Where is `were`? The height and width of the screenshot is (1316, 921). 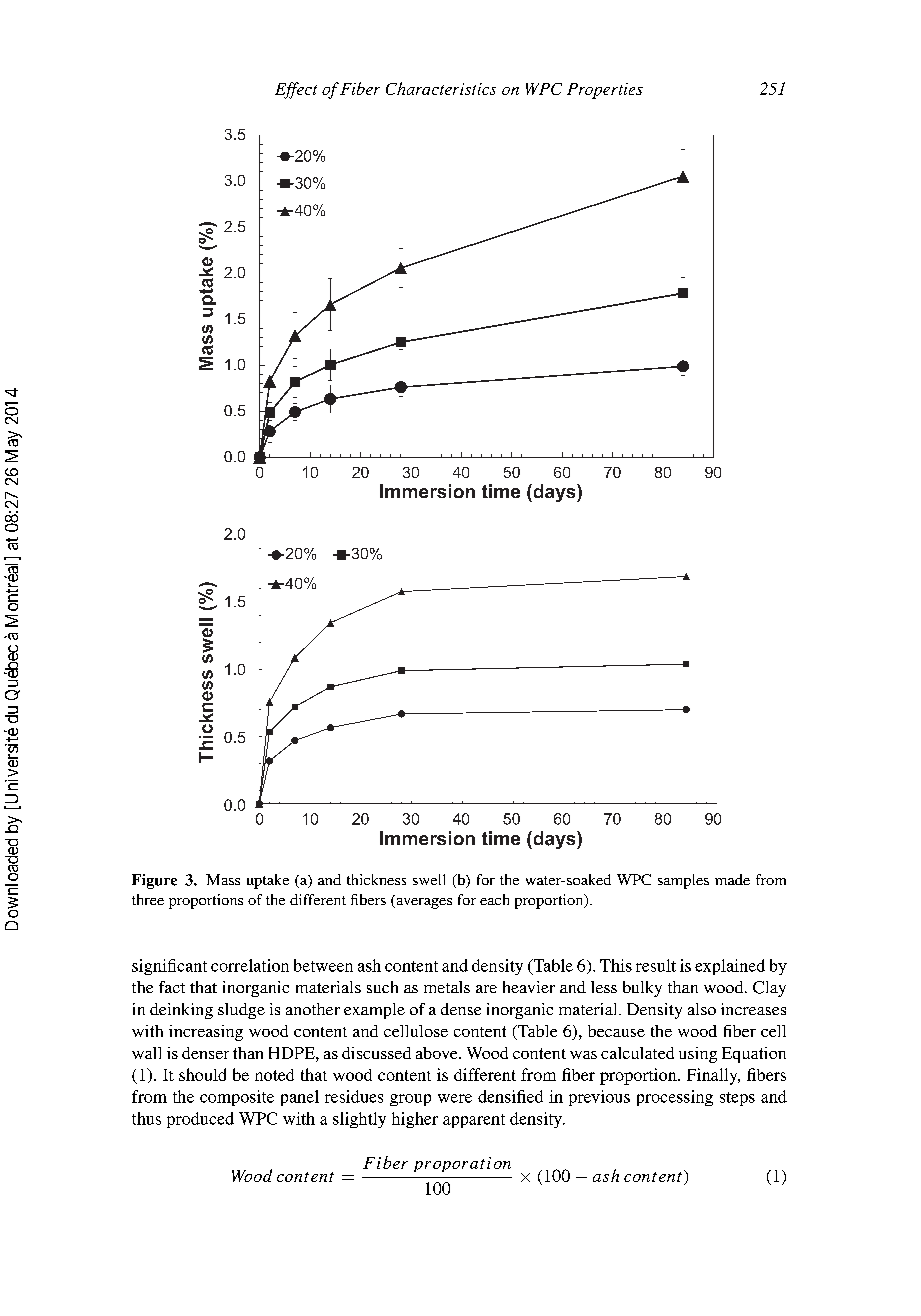
were is located at coordinates (455, 1098).
